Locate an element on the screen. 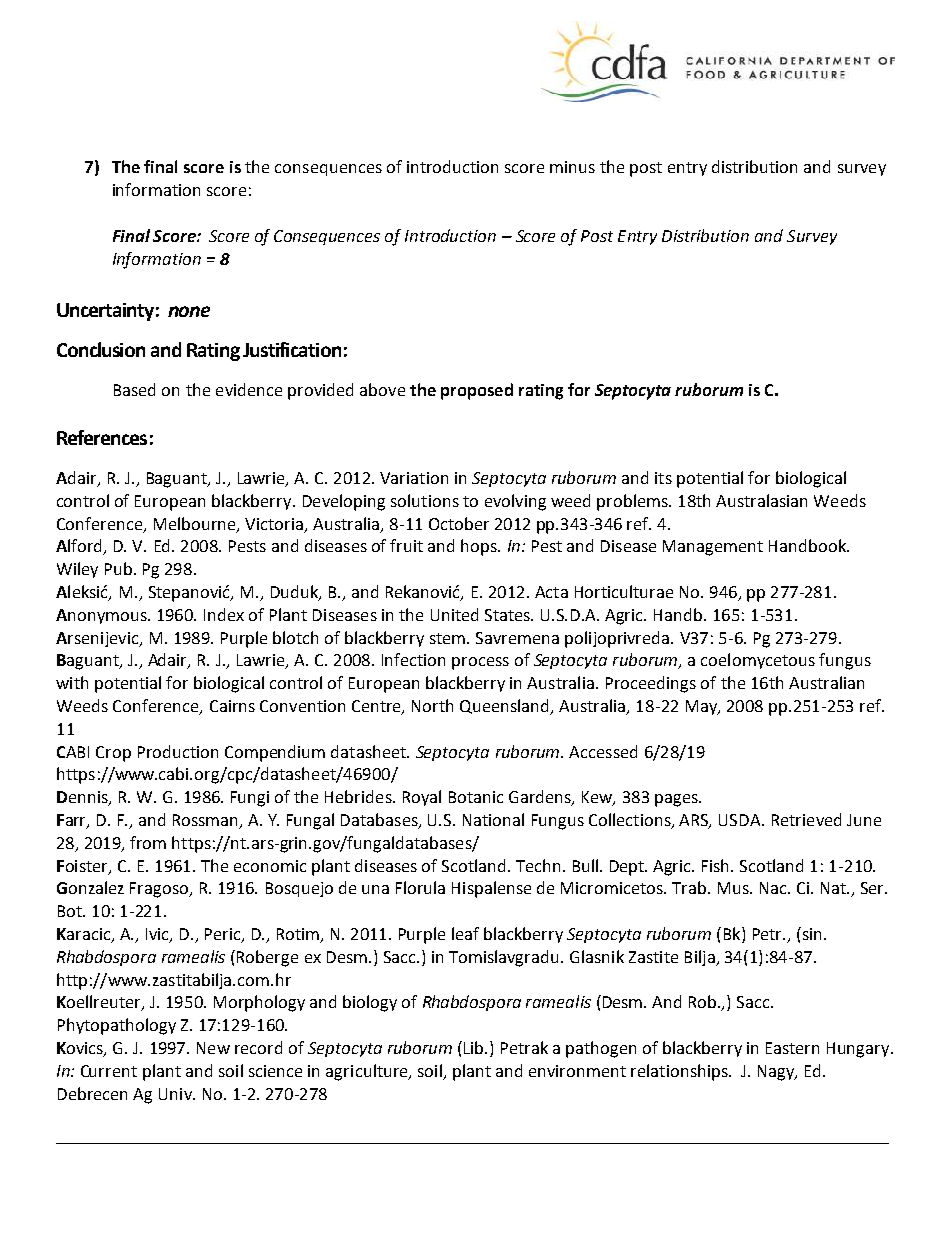 The height and width of the screenshot is (1233, 952). proposed is located at coordinates (477, 391).
